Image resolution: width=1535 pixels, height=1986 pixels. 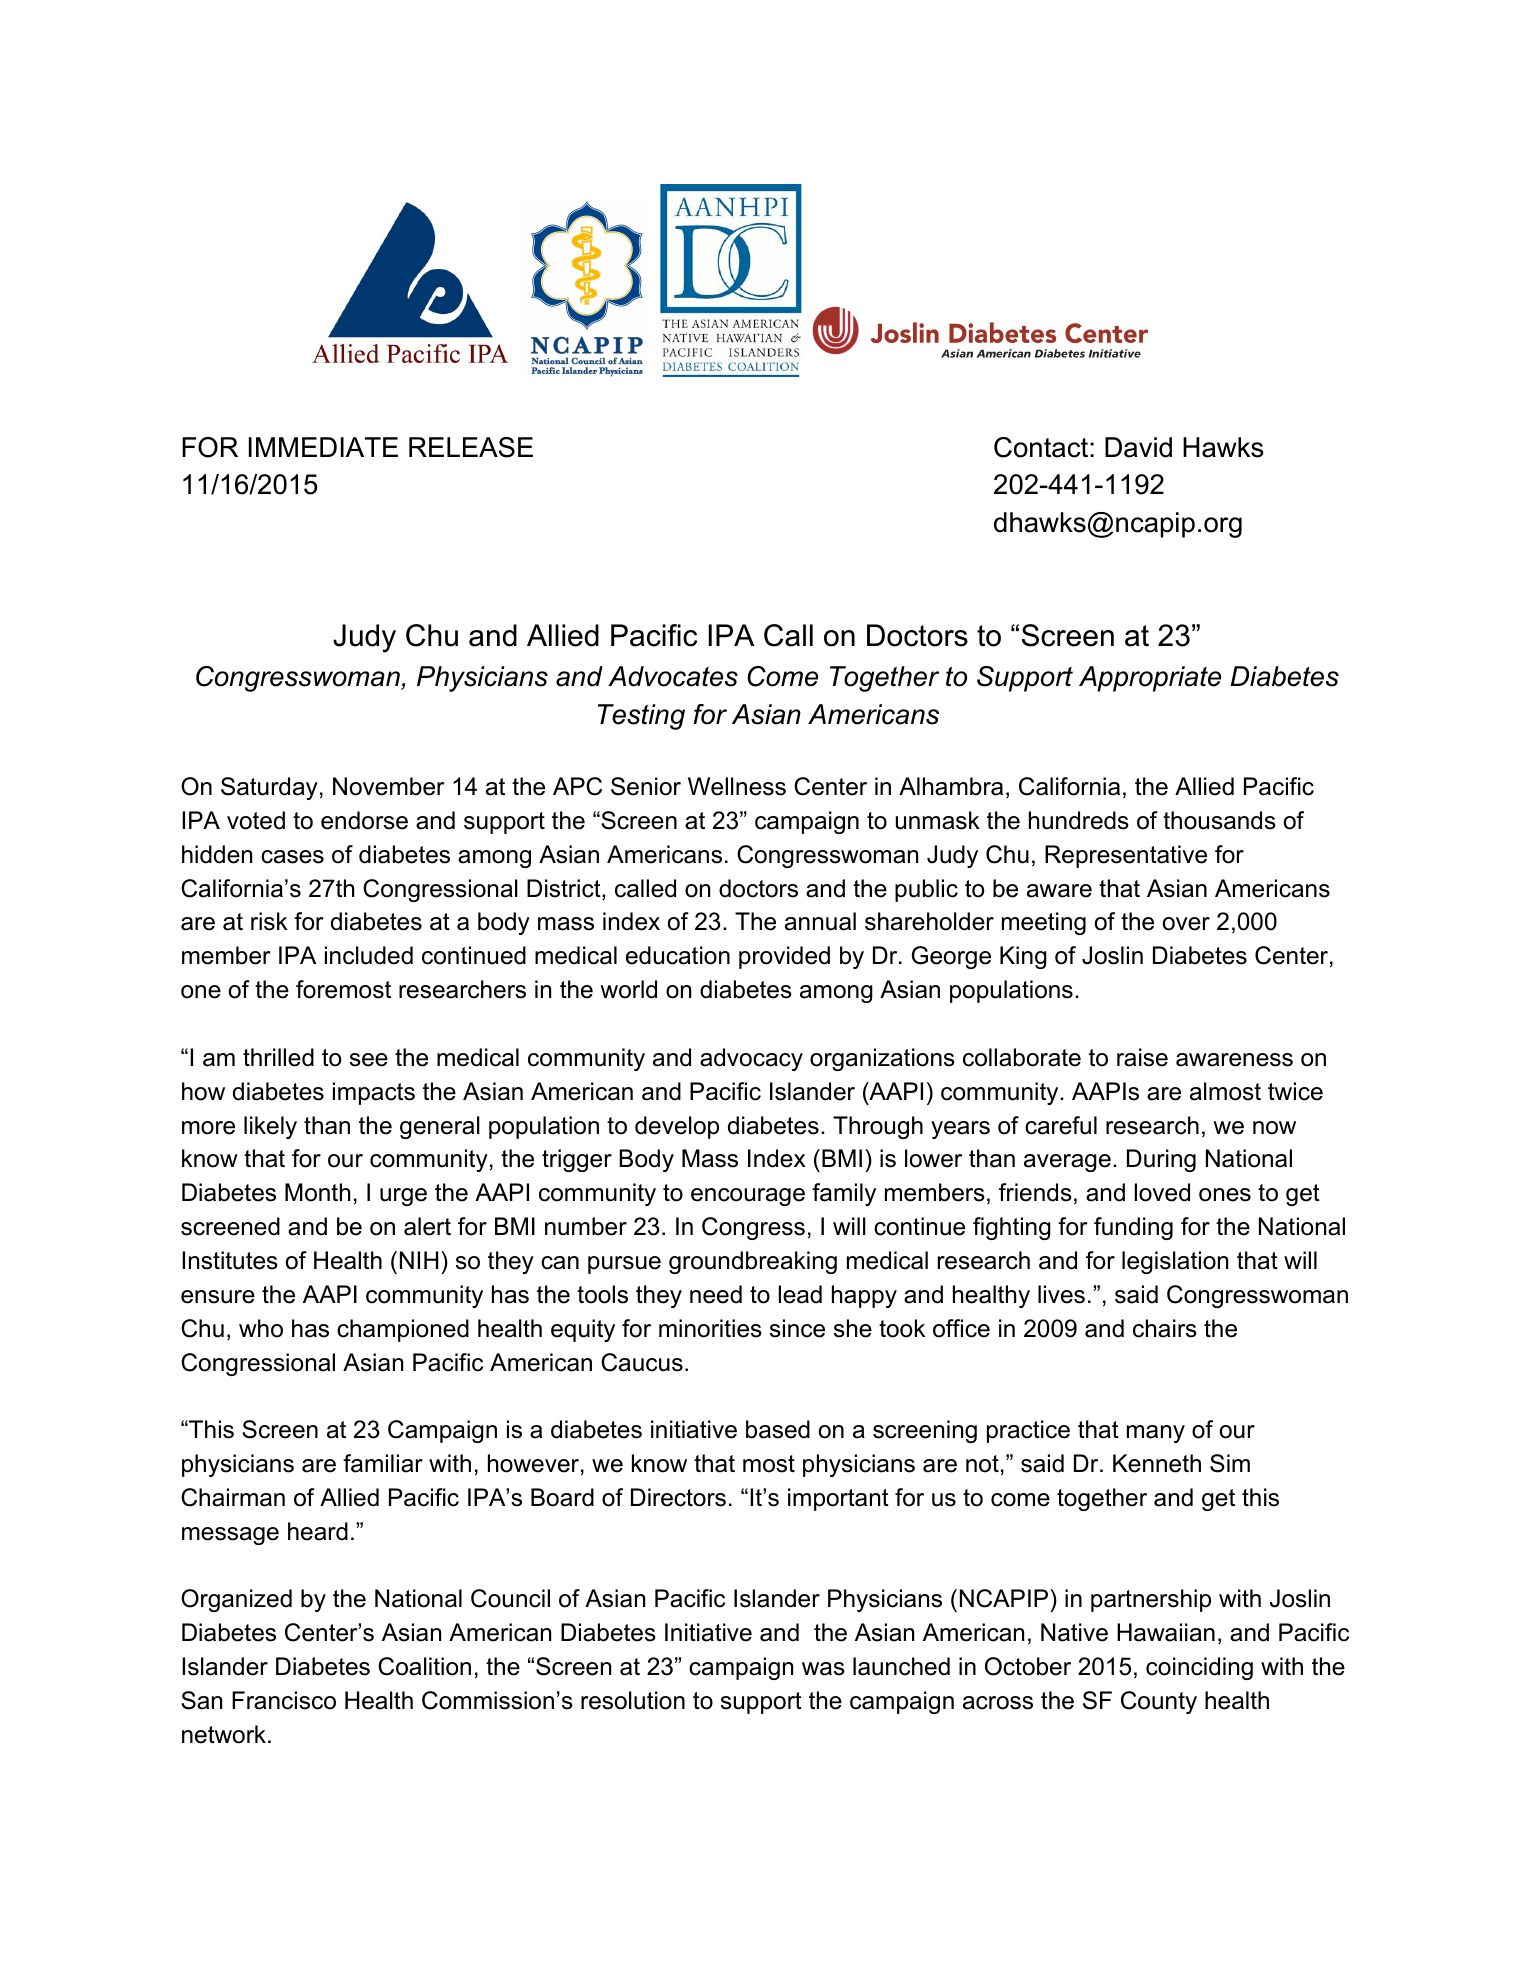 What do you see at coordinates (284, 1700) in the screenshot?
I see `Francisco` at bounding box center [284, 1700].
